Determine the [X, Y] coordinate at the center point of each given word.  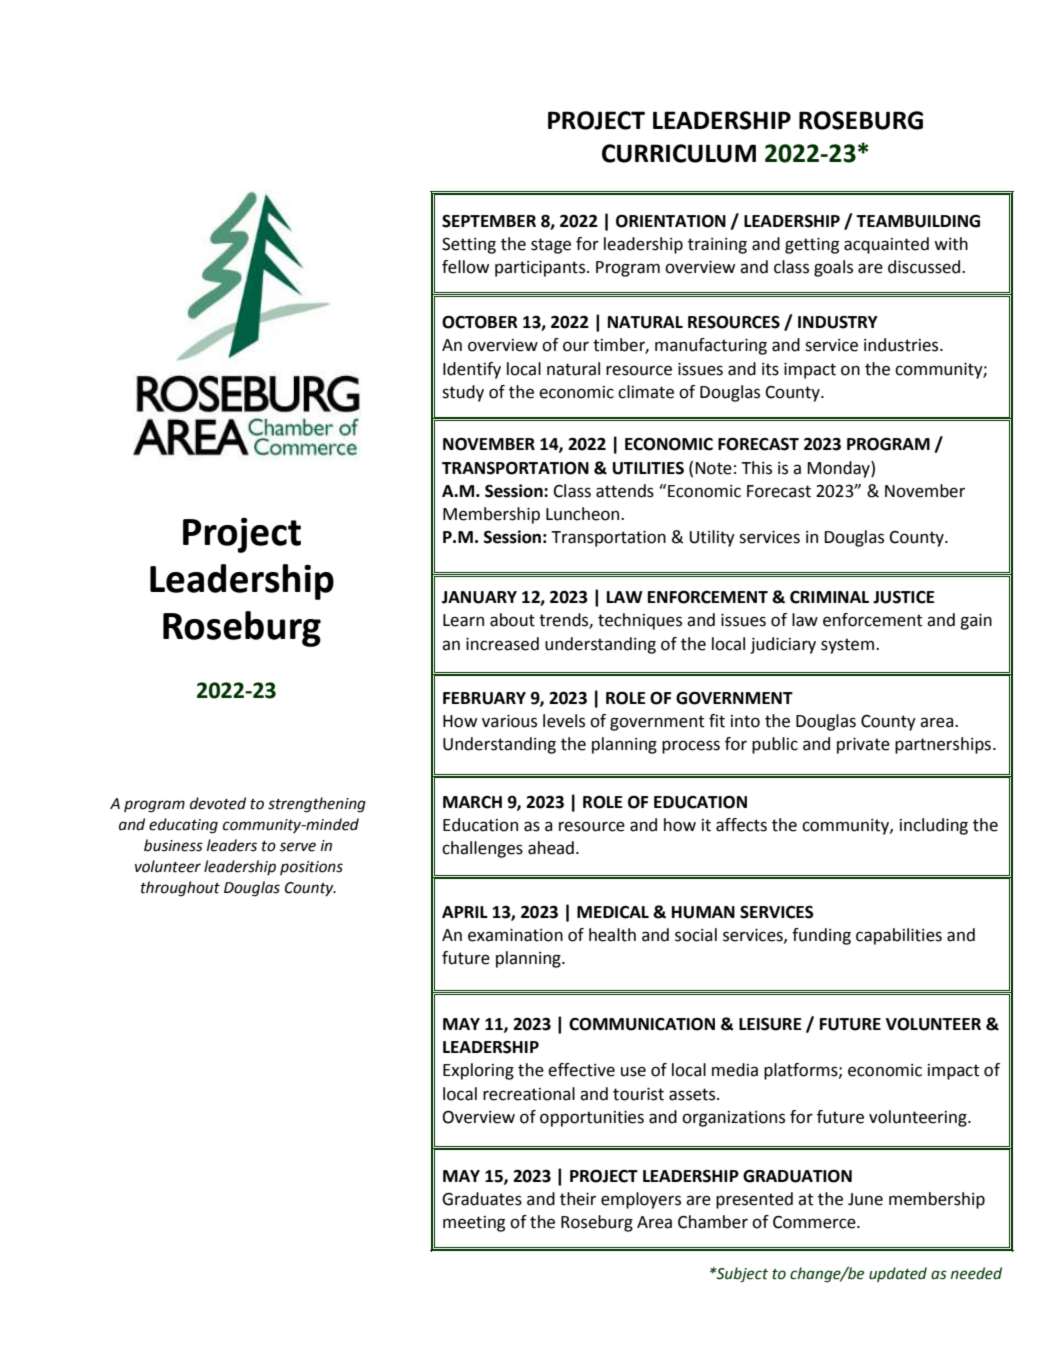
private [863, 746]
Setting [469, 245]
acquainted [886, 245]
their [578, 1199]
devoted [218, 803]
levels [564, 721]
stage [551, 246]
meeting [474, 1224]
